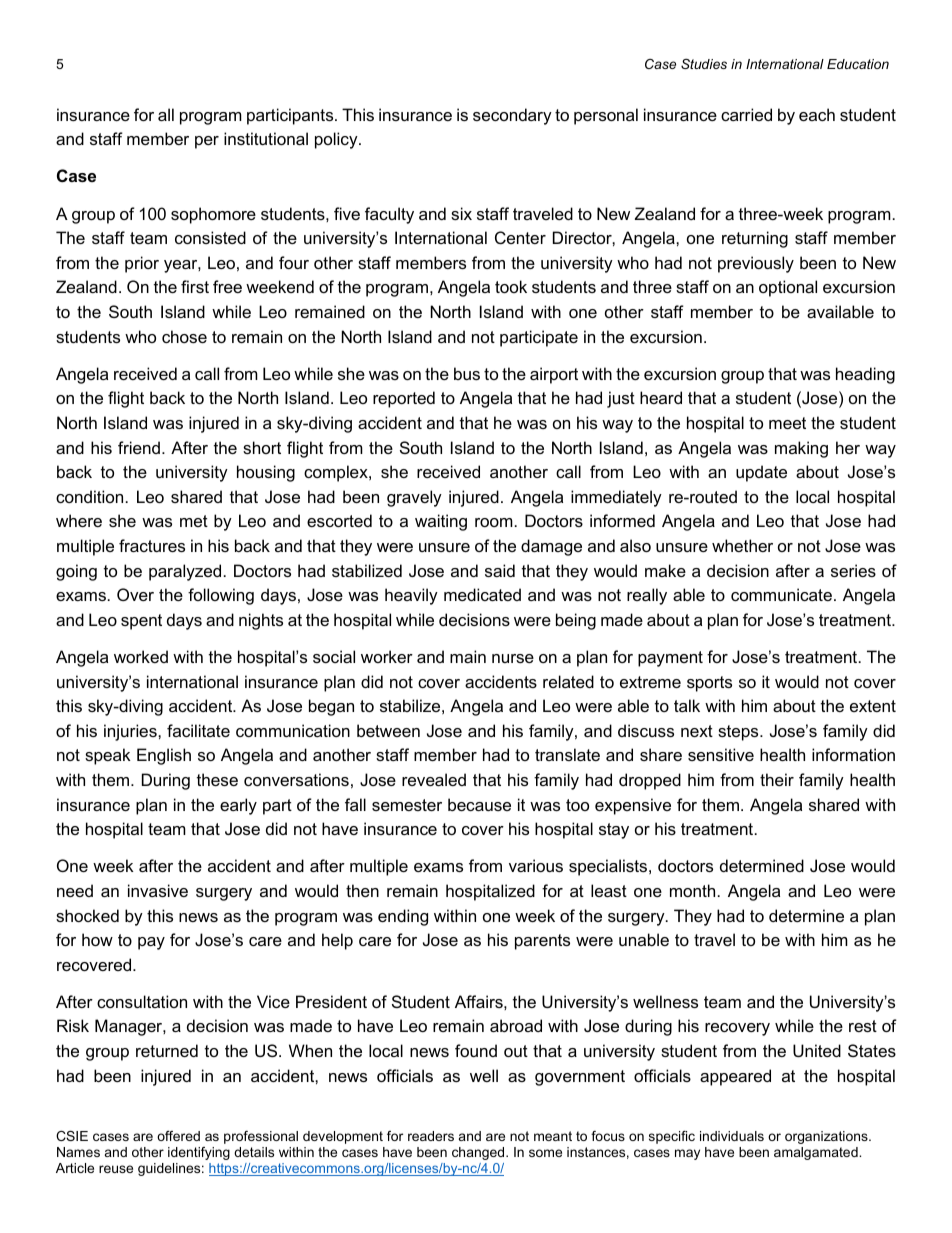 This document has width=952, height=1233. I want to click on carried, so click(746, 114).
